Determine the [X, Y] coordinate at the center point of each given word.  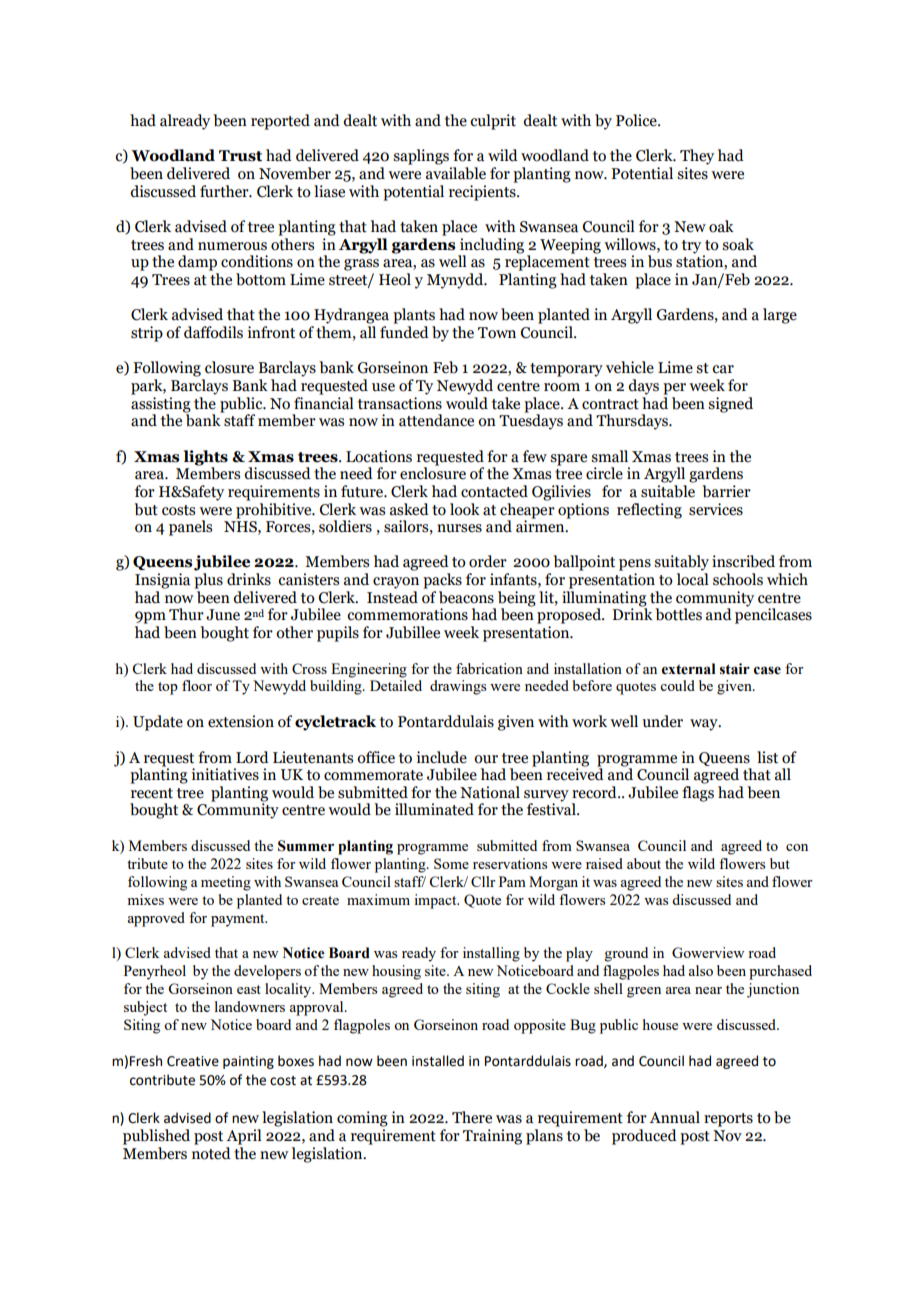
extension [241, 721]
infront [271, 332]
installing [491, 954]
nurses [459, 528]
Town [497, 333]
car [723, 369]
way [705, 725]
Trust [240, 156]
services [716, 509]
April [244, 1137]
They [697, 157]
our [486, 759]
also [700, 970]
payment [239, 920]
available [456, 173]
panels [190, 528]
